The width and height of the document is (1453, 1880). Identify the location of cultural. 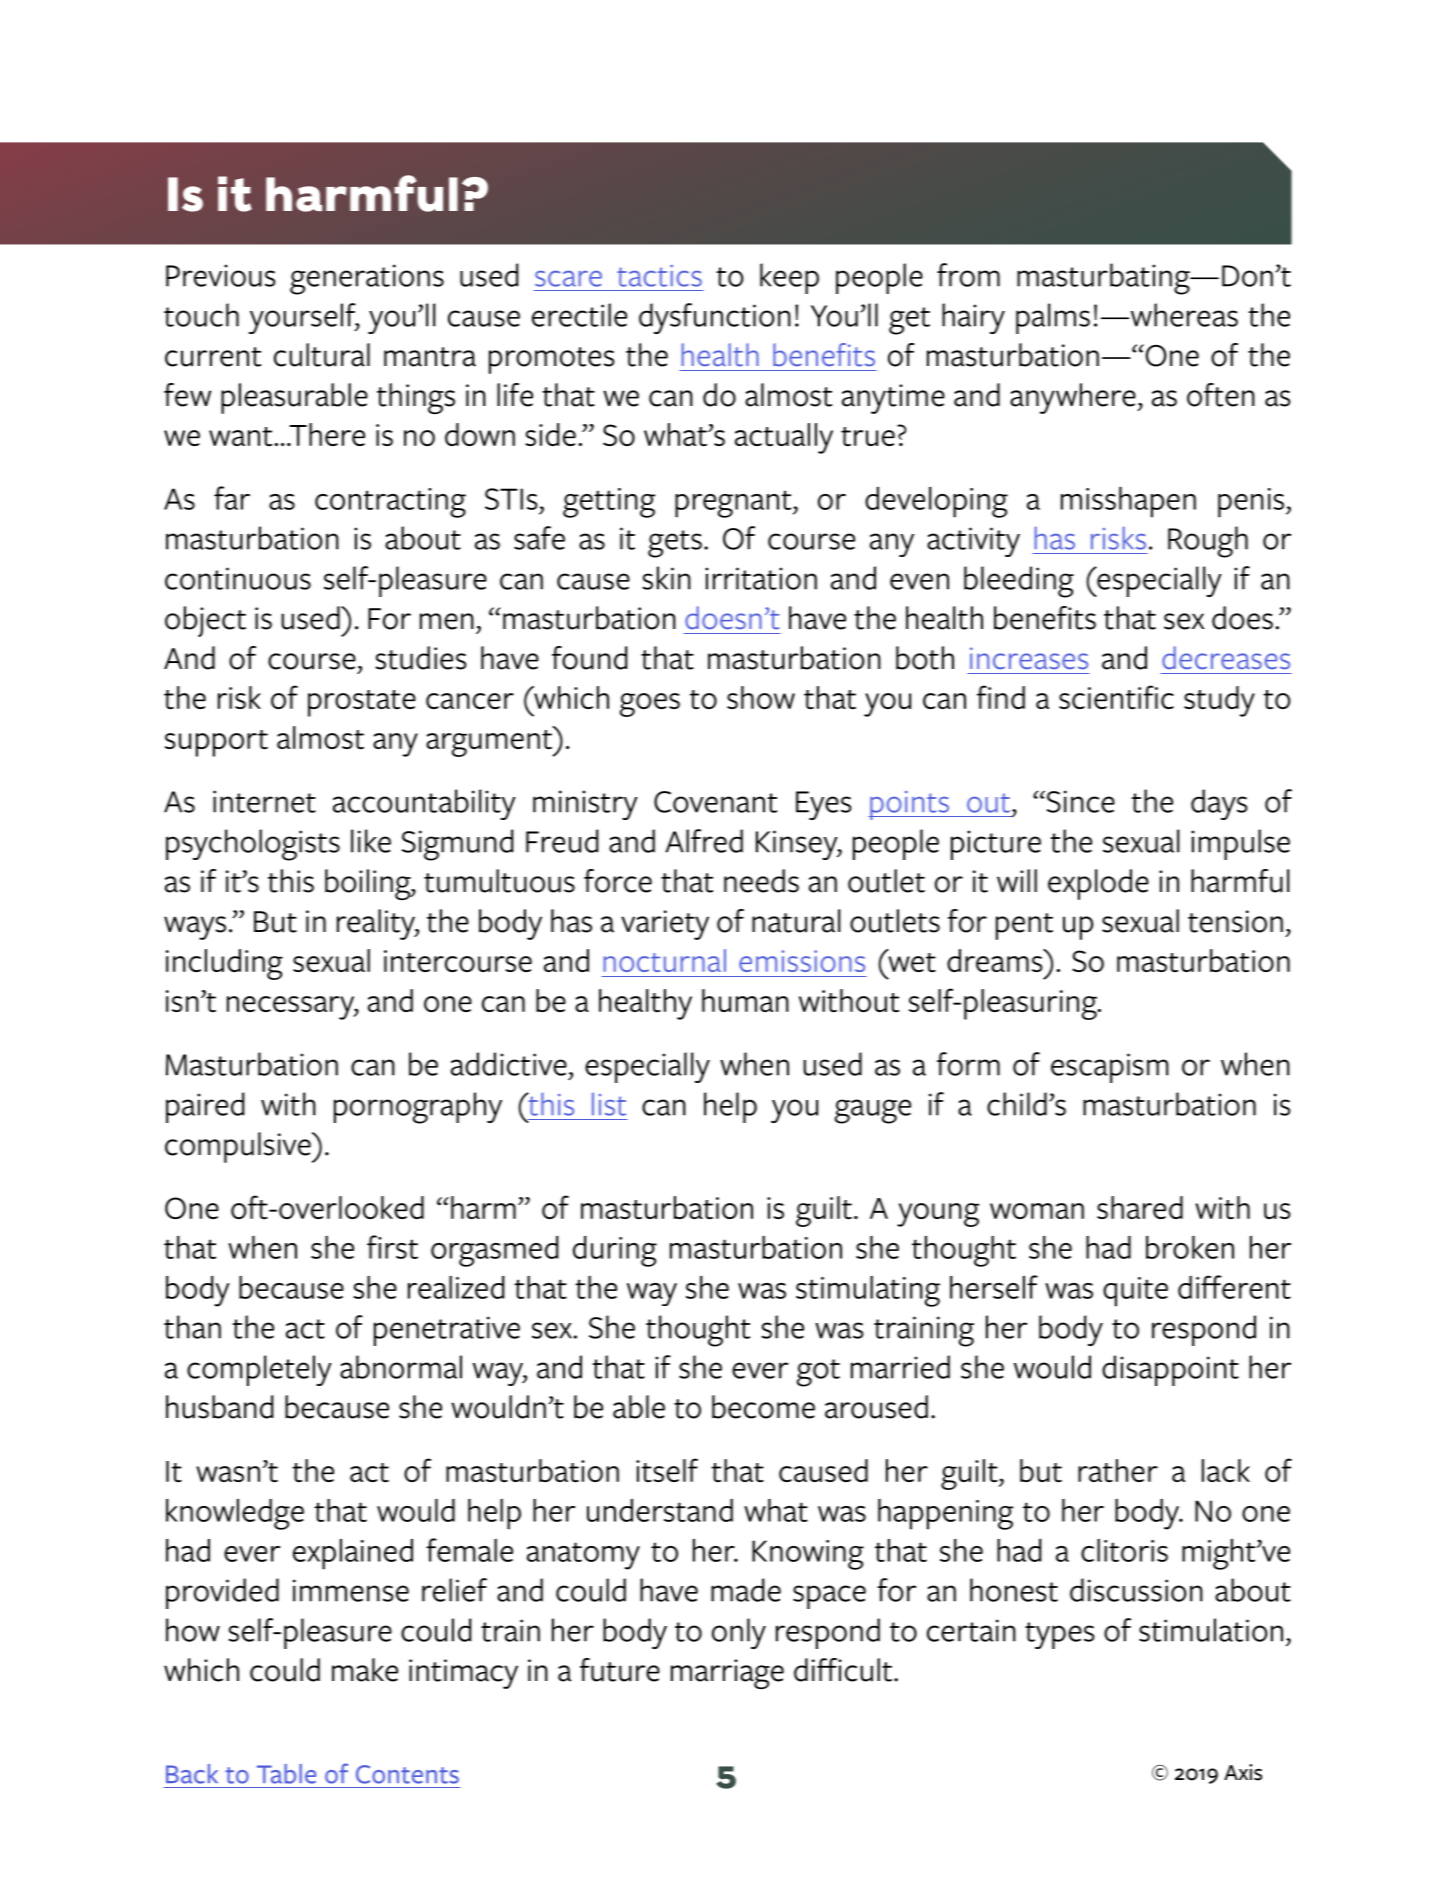
(322, 355).
